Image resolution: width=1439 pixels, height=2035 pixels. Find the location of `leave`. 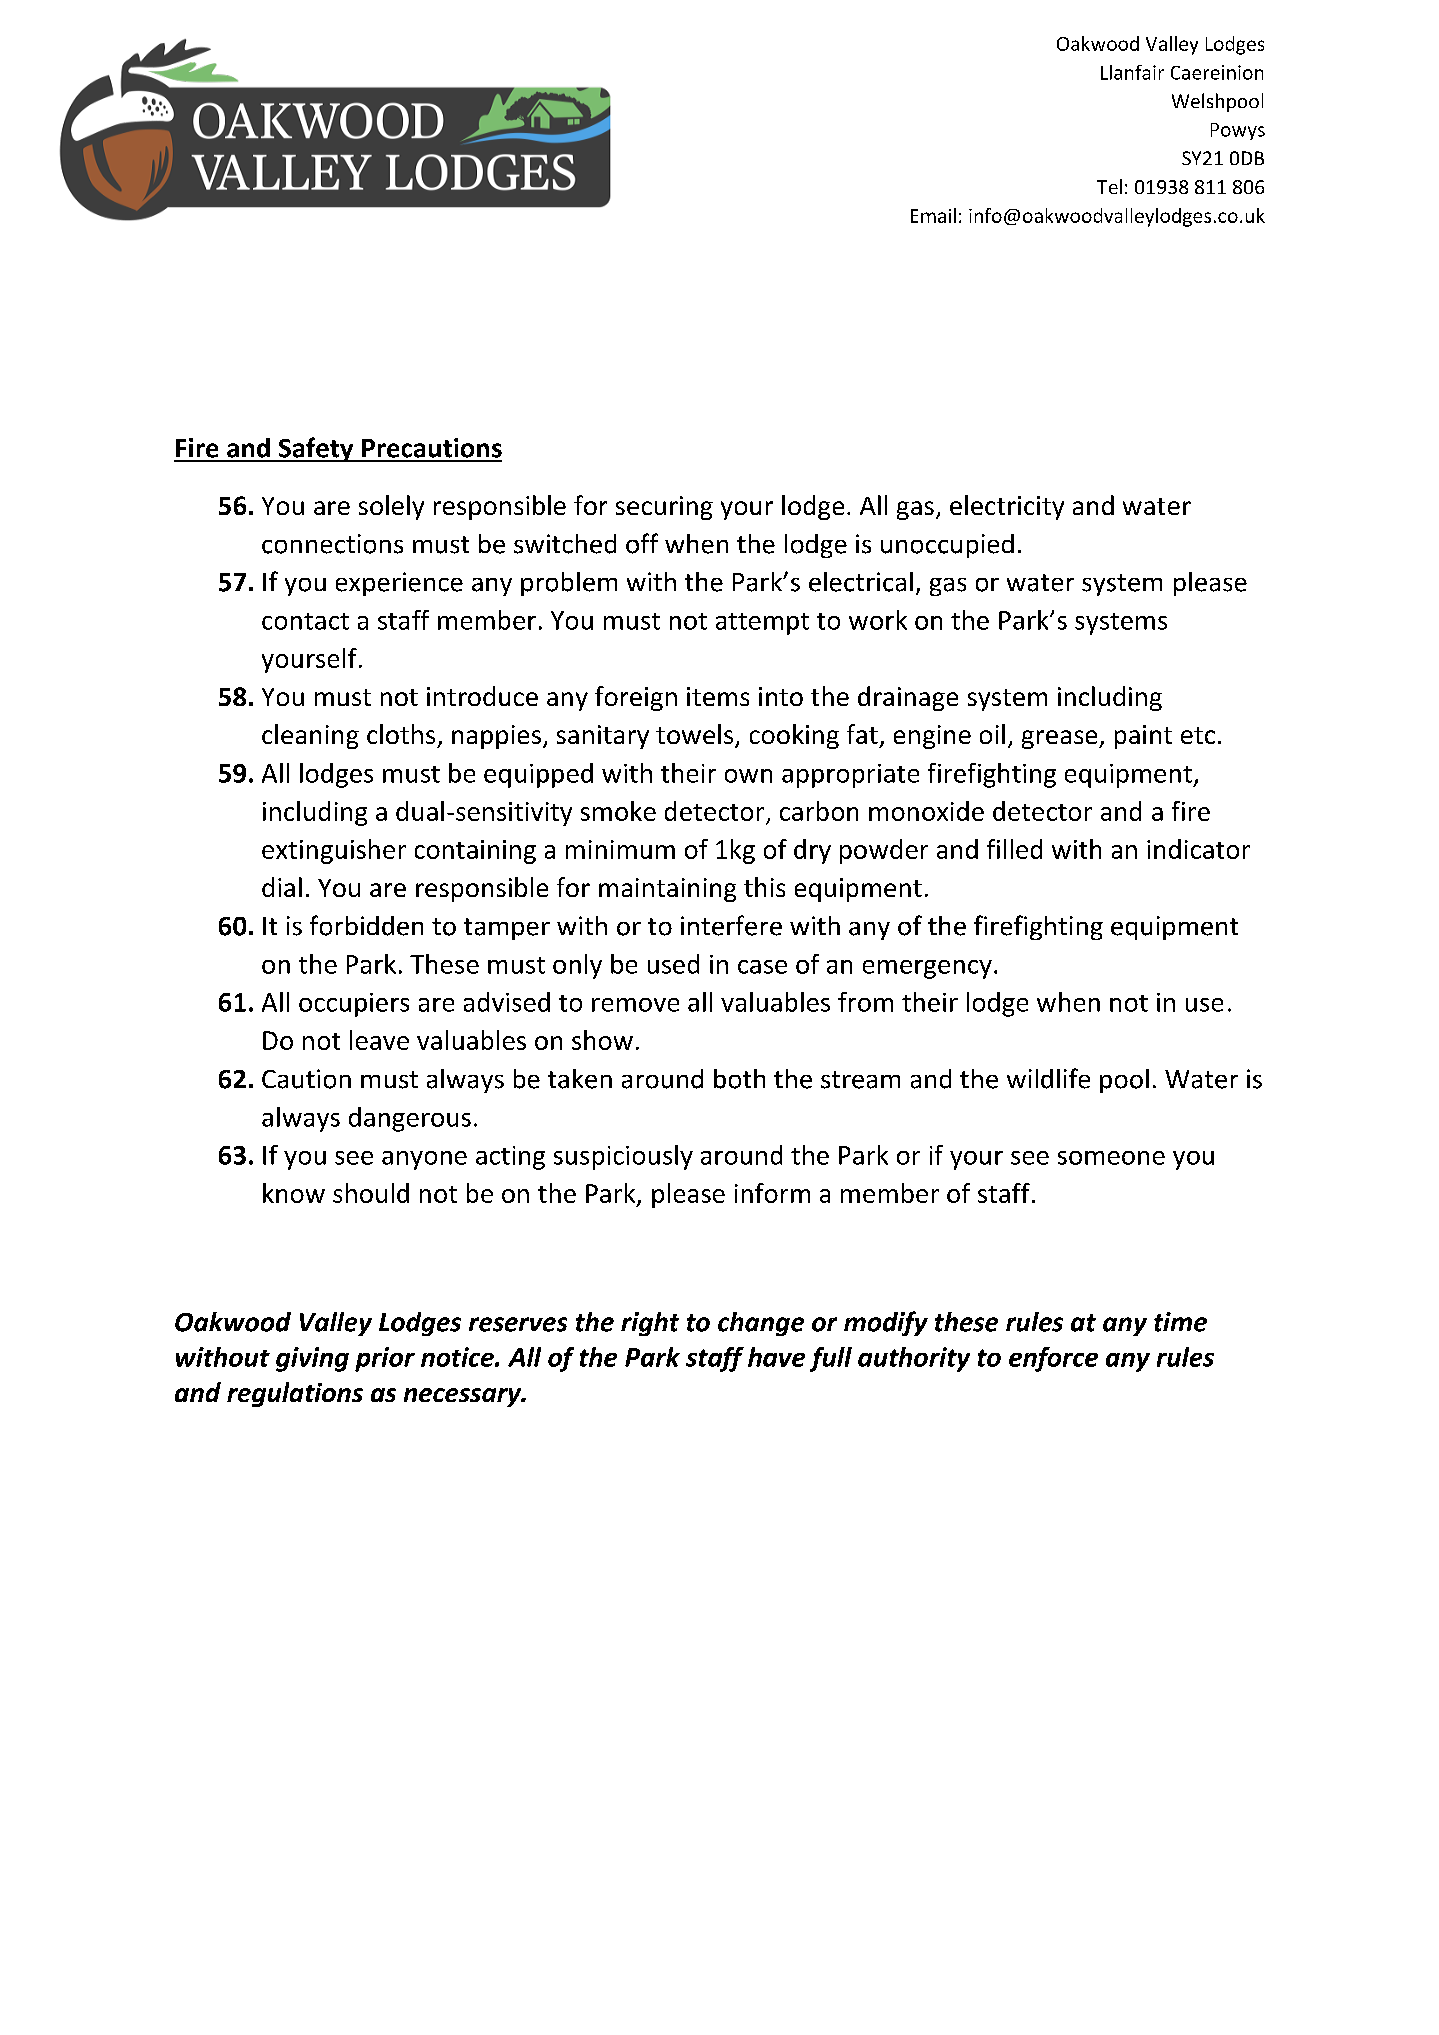

leave is located at coordinates (379, 1040).
